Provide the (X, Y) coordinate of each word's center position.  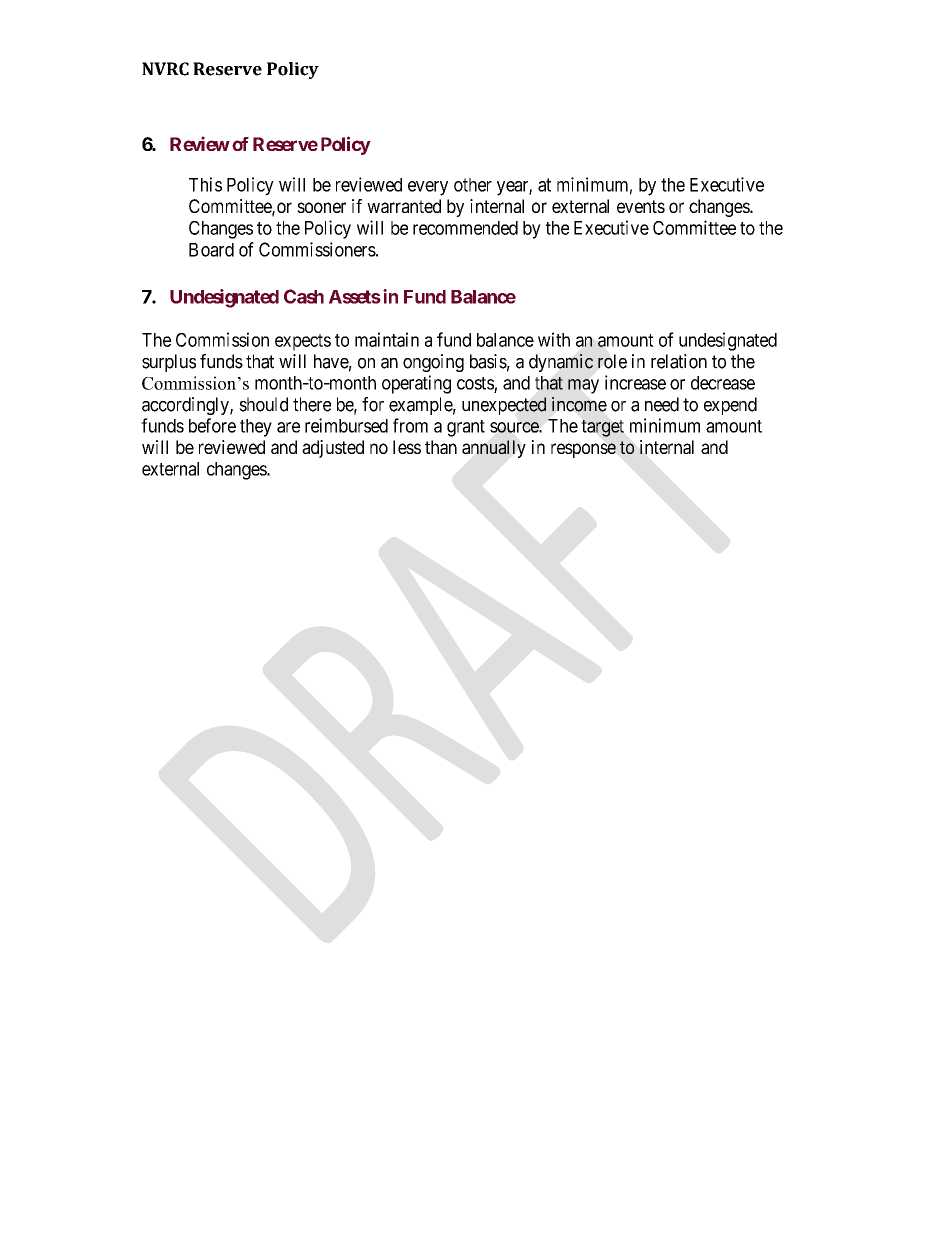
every (428, 188)
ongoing (433, 363)
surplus (169, 363)
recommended (465, 228)
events (641, 206)
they (256, 428)
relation (679, 361)
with (554, 339)
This (205, 184)
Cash (304, 296)
